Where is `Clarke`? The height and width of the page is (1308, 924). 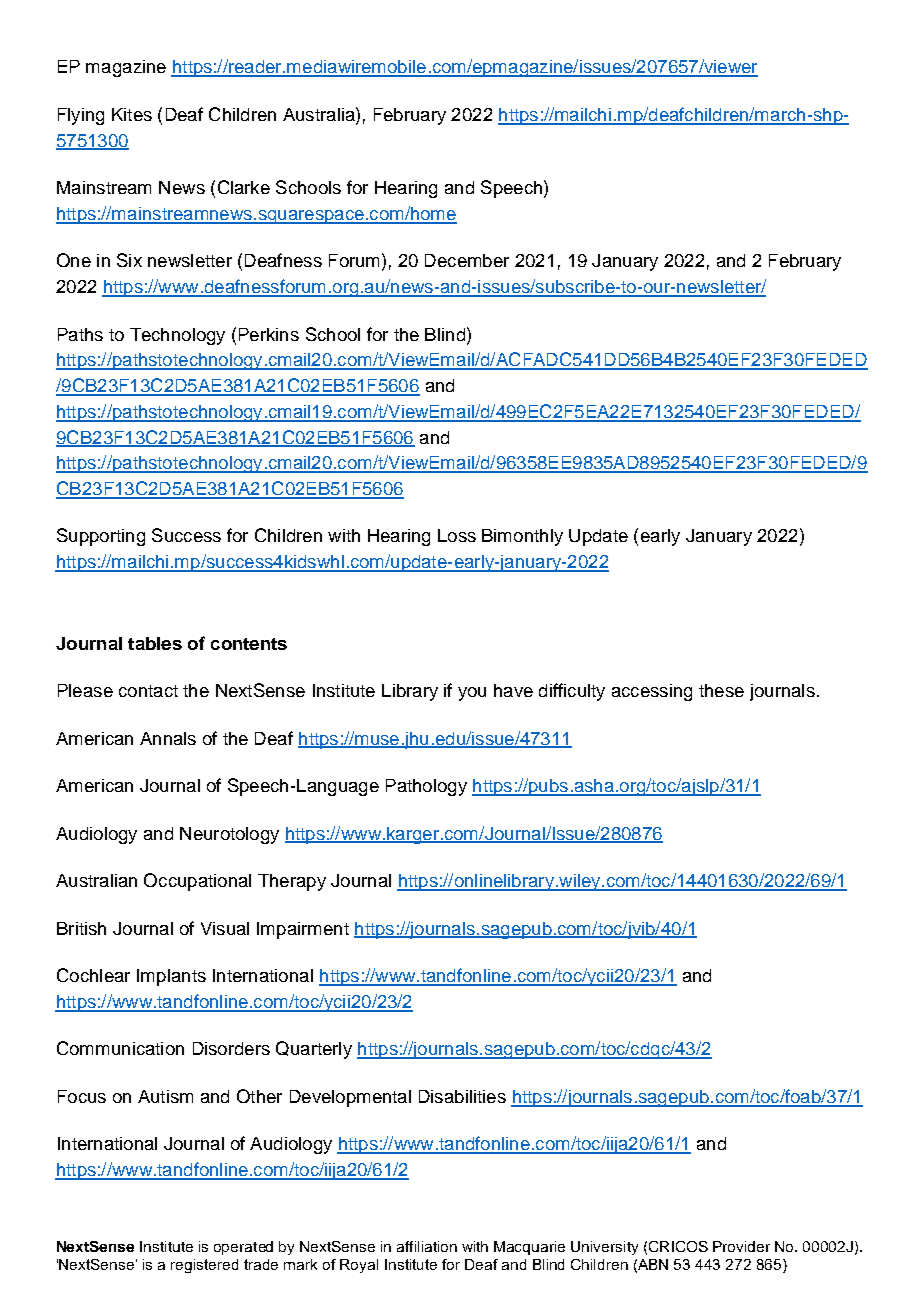 Clarke is located at coordinates (244, 187).
